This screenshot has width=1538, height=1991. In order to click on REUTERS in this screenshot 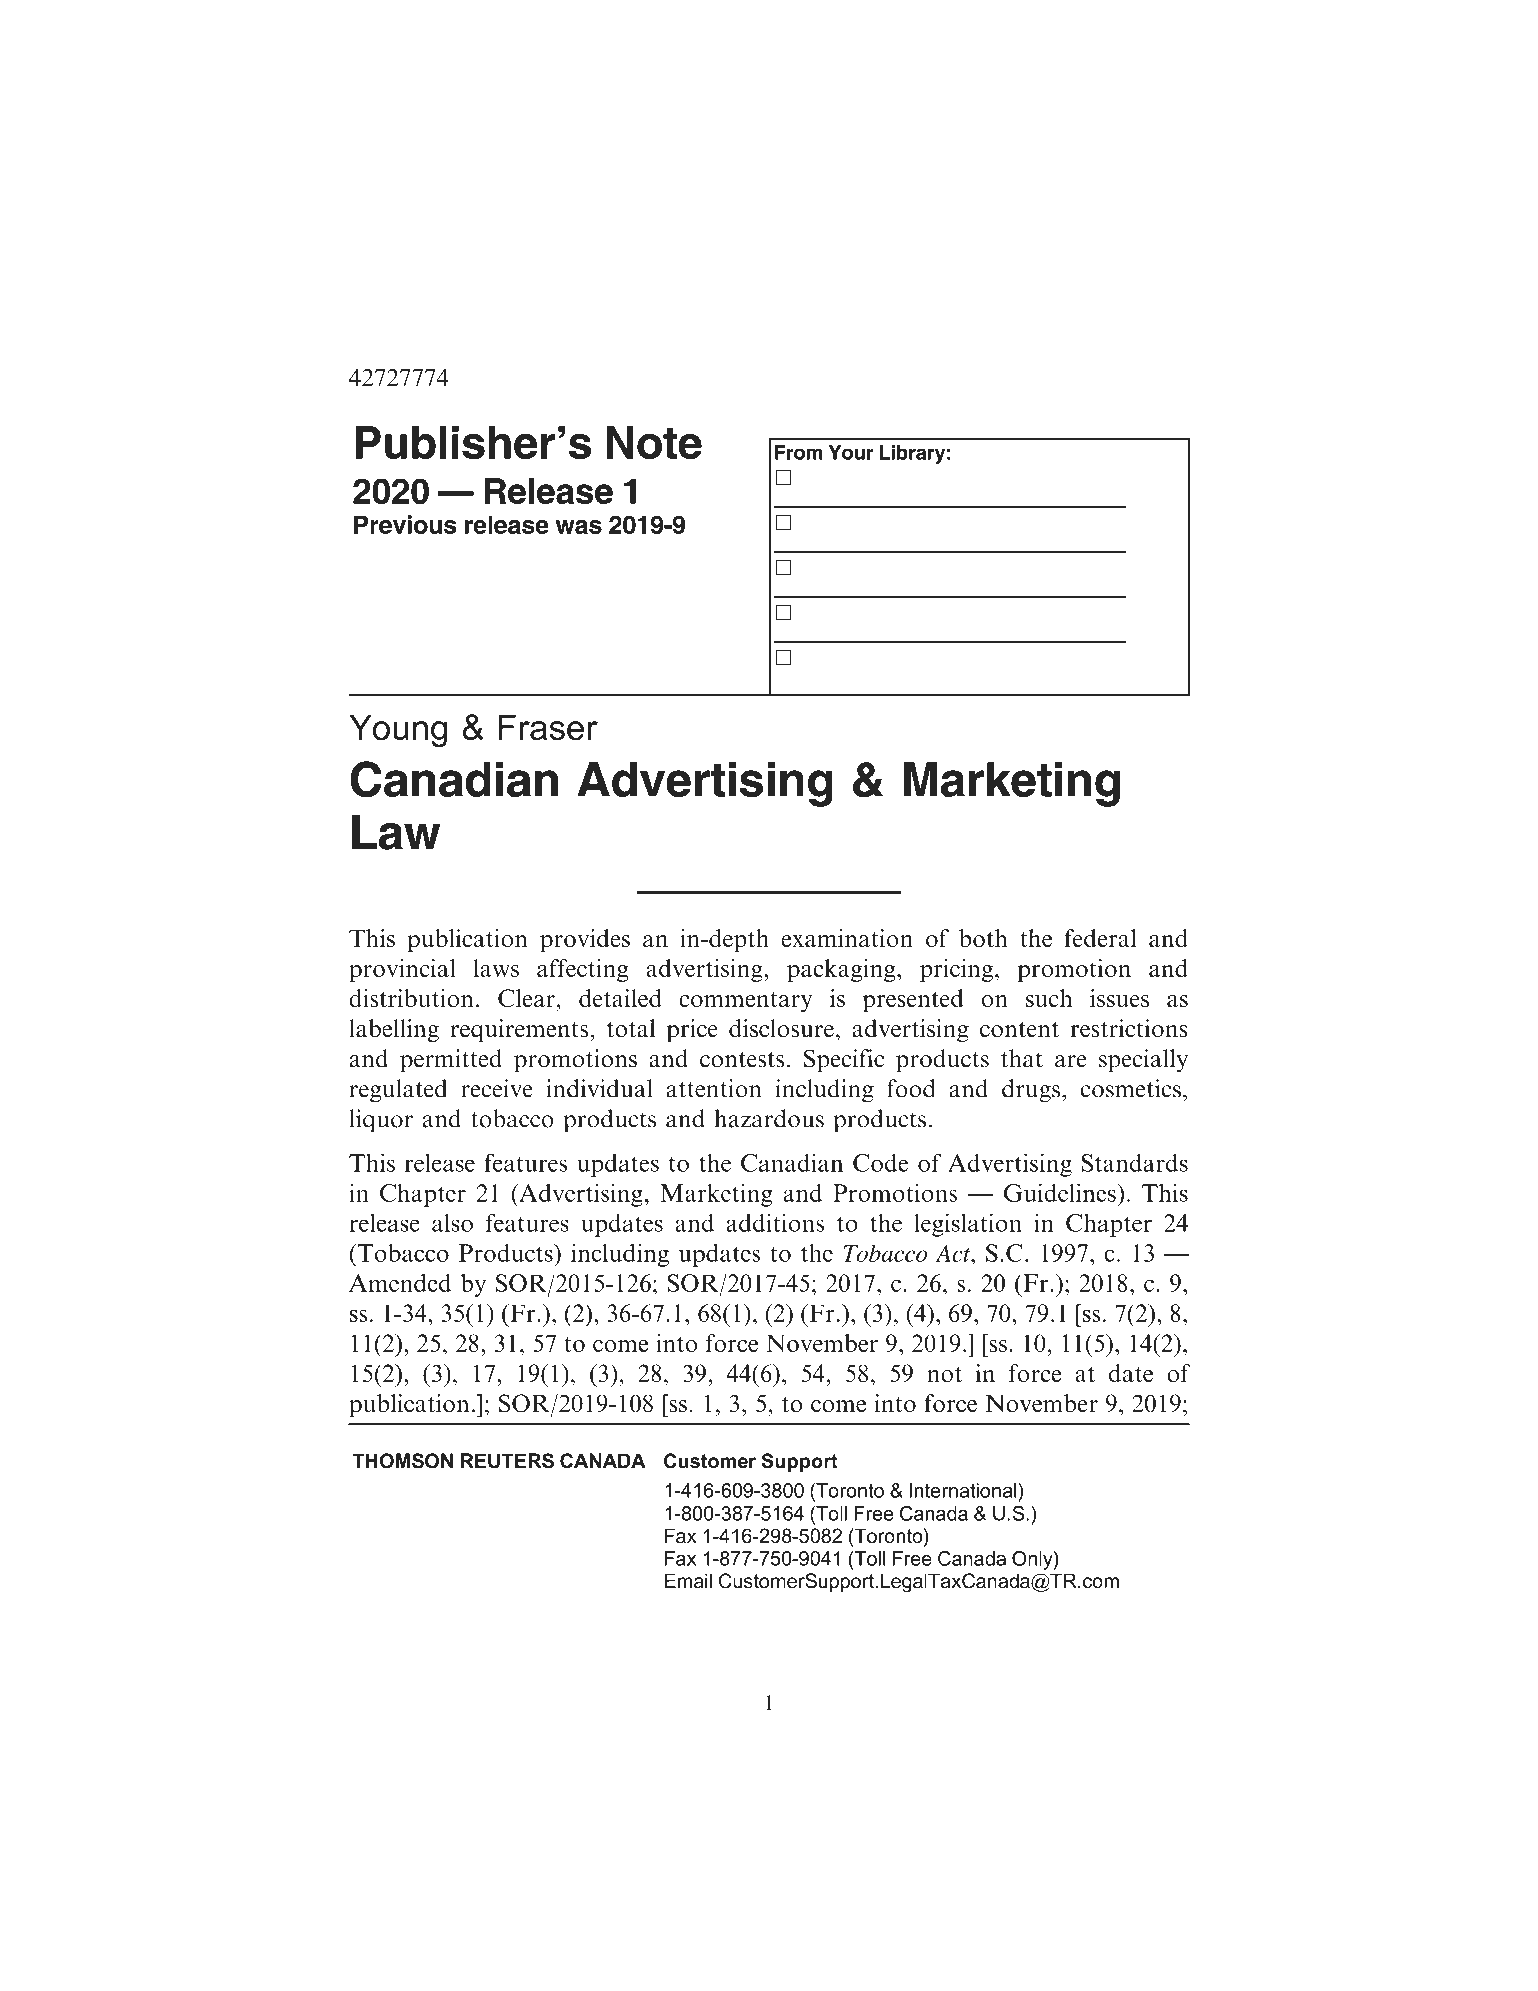, I will do `click(507, 1461)`.
